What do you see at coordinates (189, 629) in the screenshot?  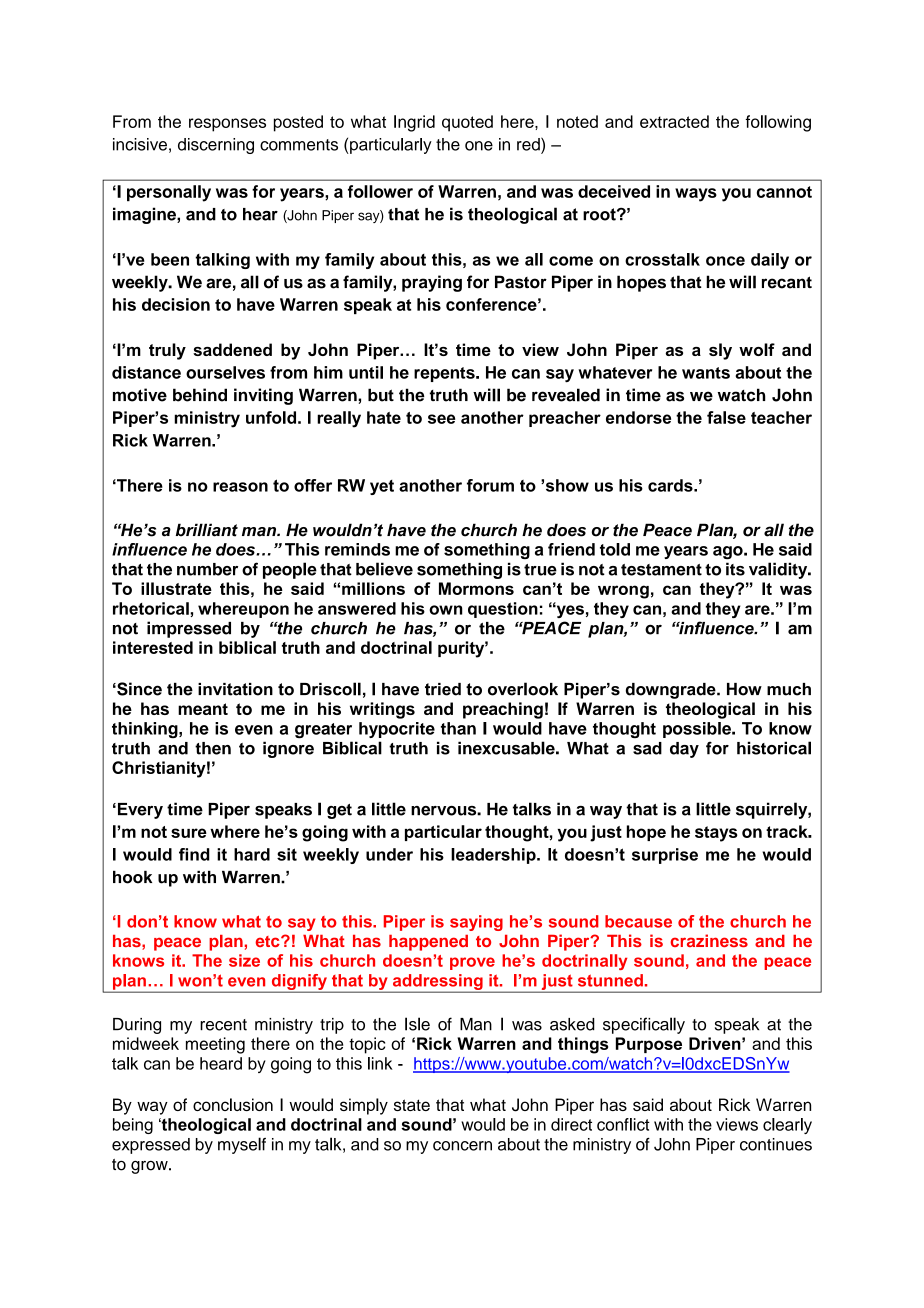 I see `impressed` at bounding box center [189, 629].
